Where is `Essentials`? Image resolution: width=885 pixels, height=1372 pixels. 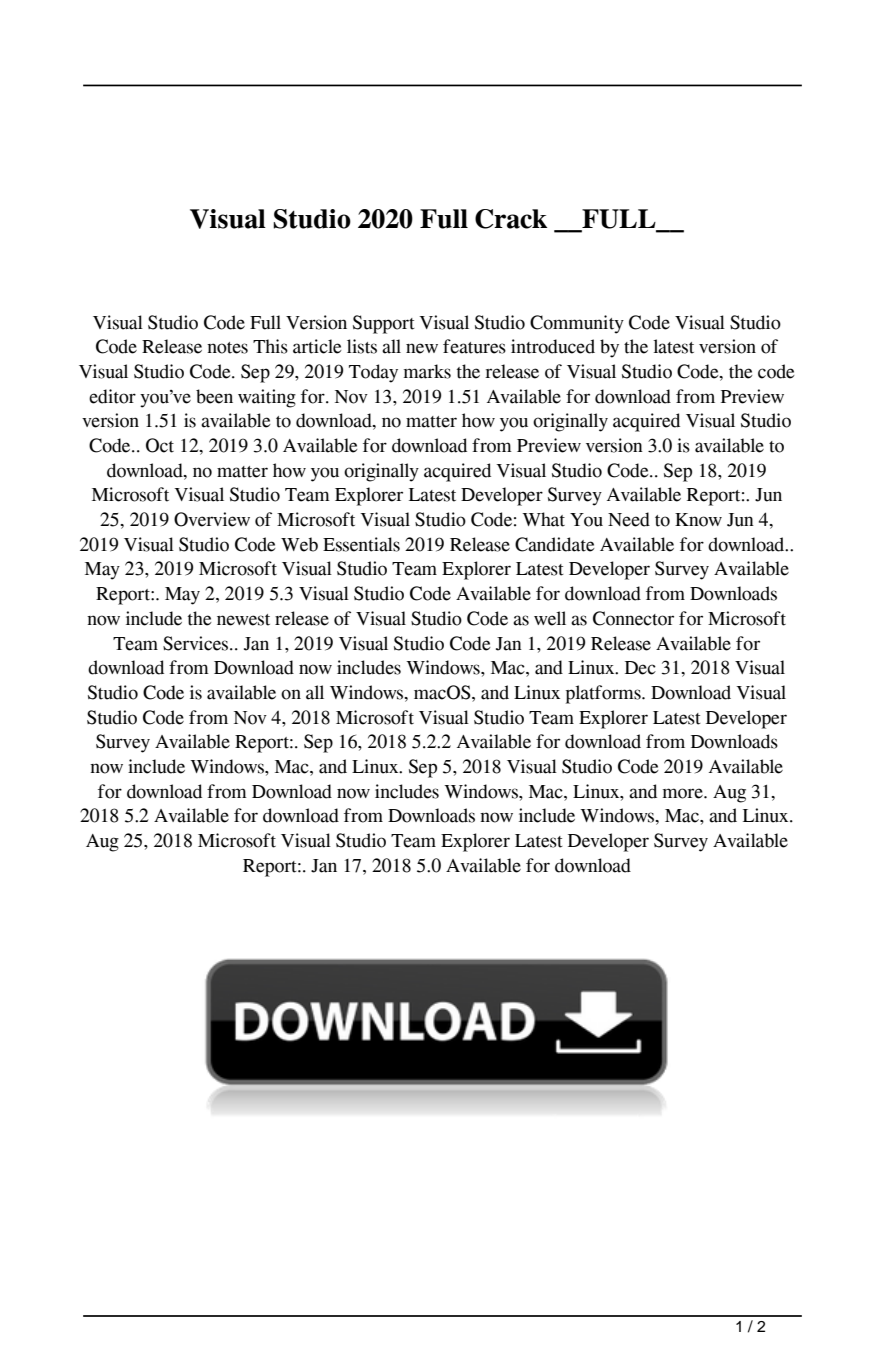 Essentials is located at coordinates (361, 544).
